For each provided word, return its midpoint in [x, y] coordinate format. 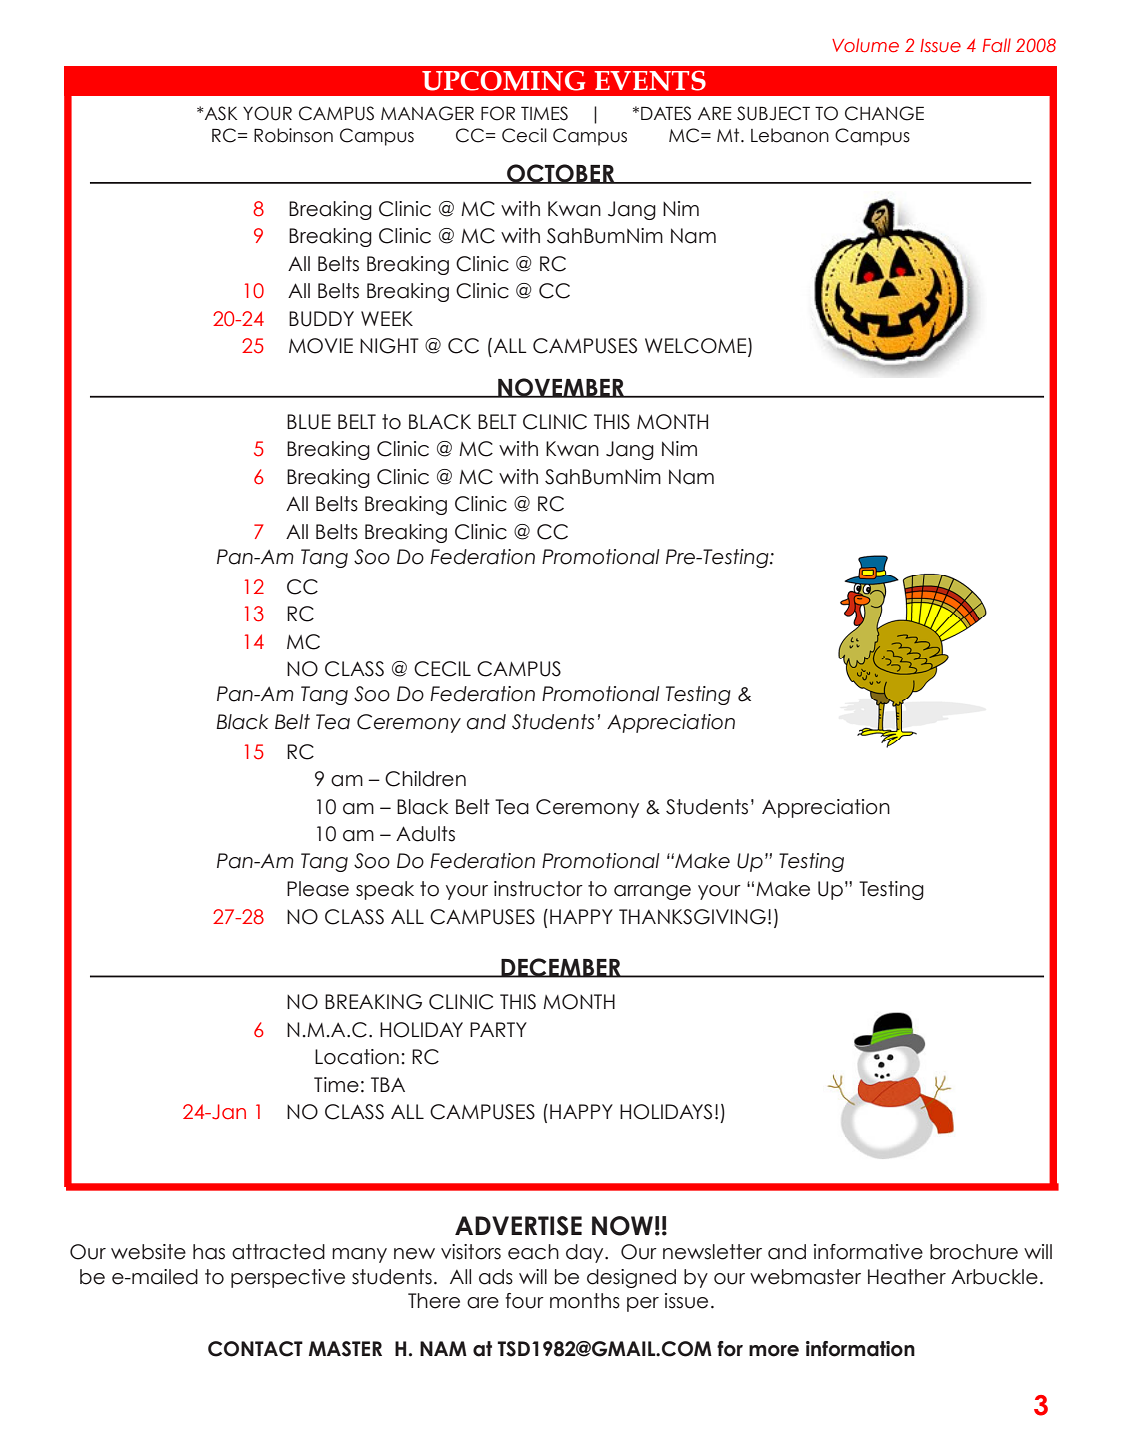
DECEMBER [561, 968]
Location [357, 1057]
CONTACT [255, 1349]
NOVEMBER [561, 388]
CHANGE [884, 113]
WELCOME [697, 347]
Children [425, 779]
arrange [652, 892]
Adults [425, 834]
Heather [907, 1277]
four [524, 1301]
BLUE [309, 422]
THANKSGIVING [692, 917]
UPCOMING [503, 80]
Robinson [293, 135]
